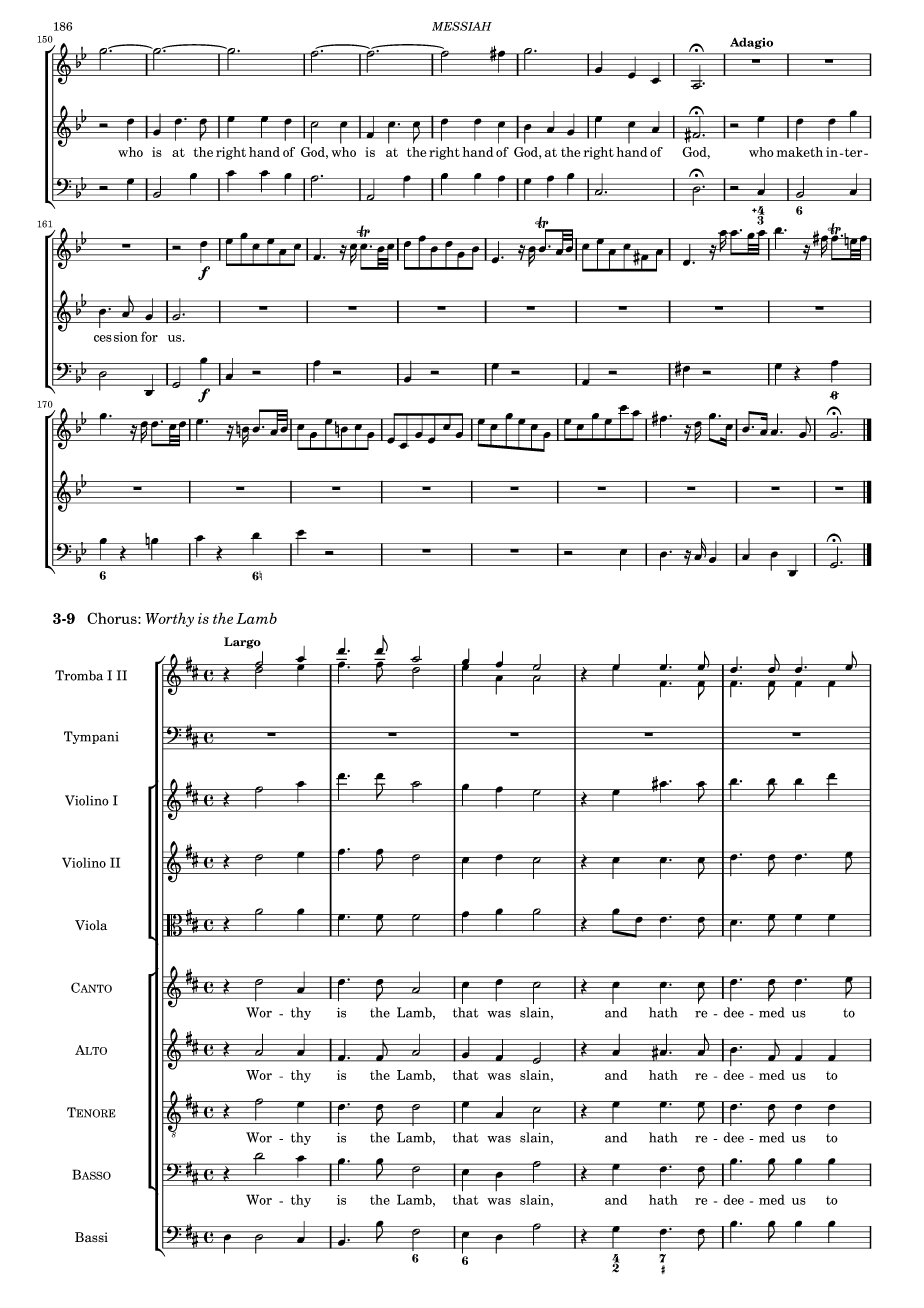  Describe the element at coordinates (169, 619) in the document. I see `Worthy` at that location.
